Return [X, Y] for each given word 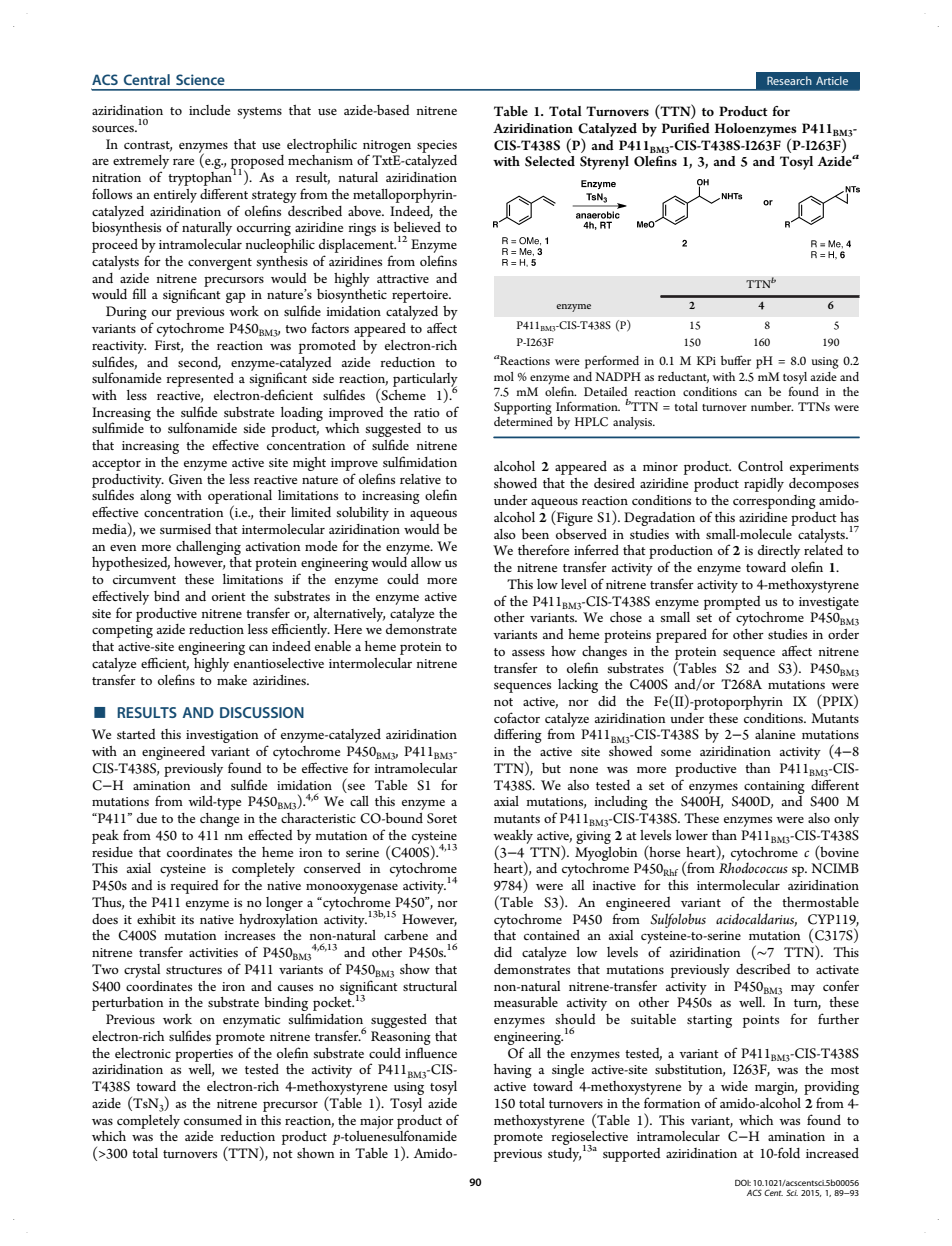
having [513, 1071]
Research [789, 80]
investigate [829, 603]
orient [229, 596]
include [209, 110]
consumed [213, 1120]
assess [528, 652]
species [437, 146]
